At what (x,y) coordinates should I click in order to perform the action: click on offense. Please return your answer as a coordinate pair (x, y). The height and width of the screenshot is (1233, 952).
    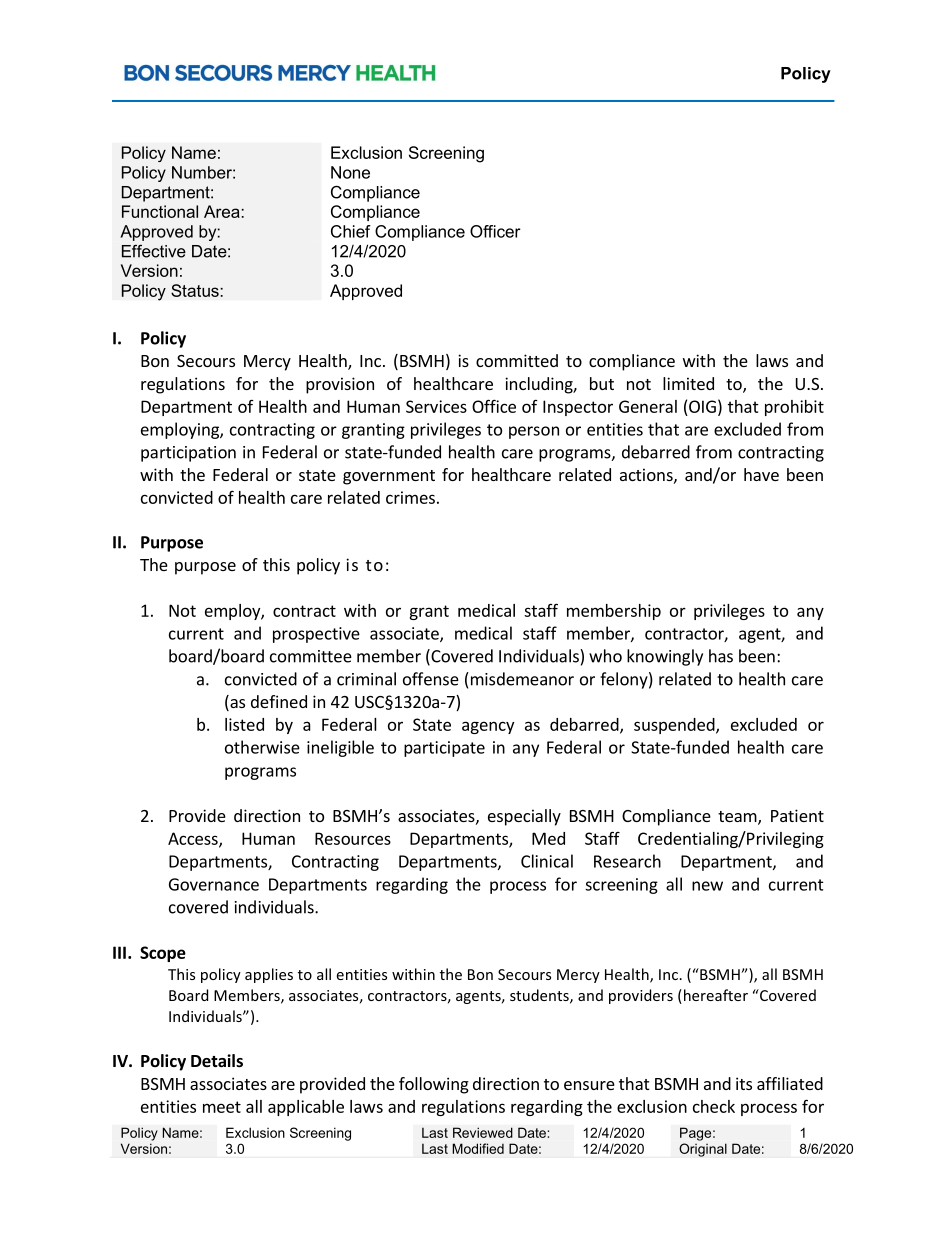
    Looking at the image, I should click on (431, 679).
